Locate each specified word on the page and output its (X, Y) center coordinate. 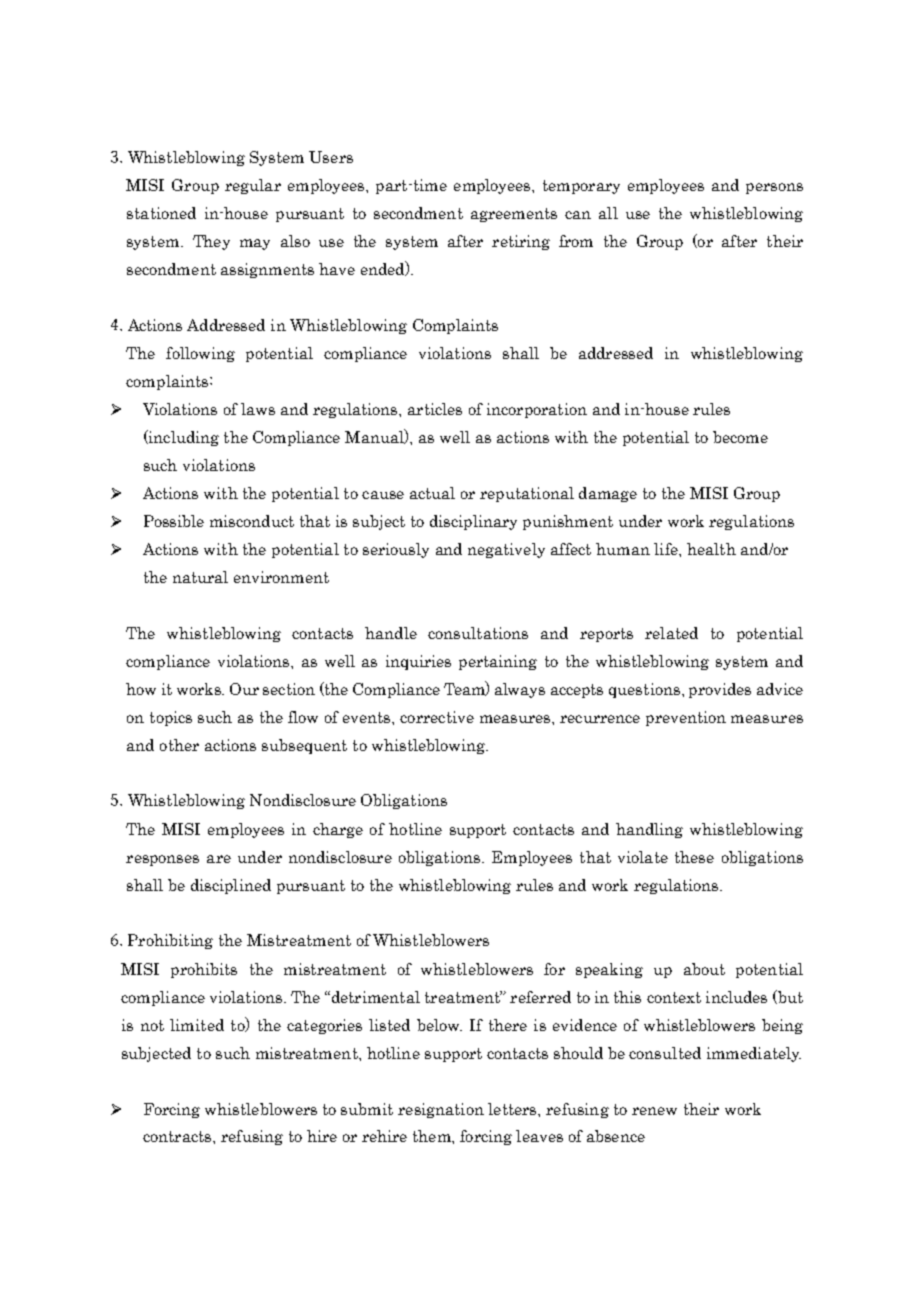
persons (774, 188)
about (704, 969)
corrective (437, 717)
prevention (686, 718)
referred (540, 997)
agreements (514, 215)
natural (200, 577)
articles (435, 409)
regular (253, 186)
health (711, 549)
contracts (178, 1136)
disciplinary (473, 522)
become (740, 437)
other (179, 745)
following (200, 354)
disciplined (231, 886)
